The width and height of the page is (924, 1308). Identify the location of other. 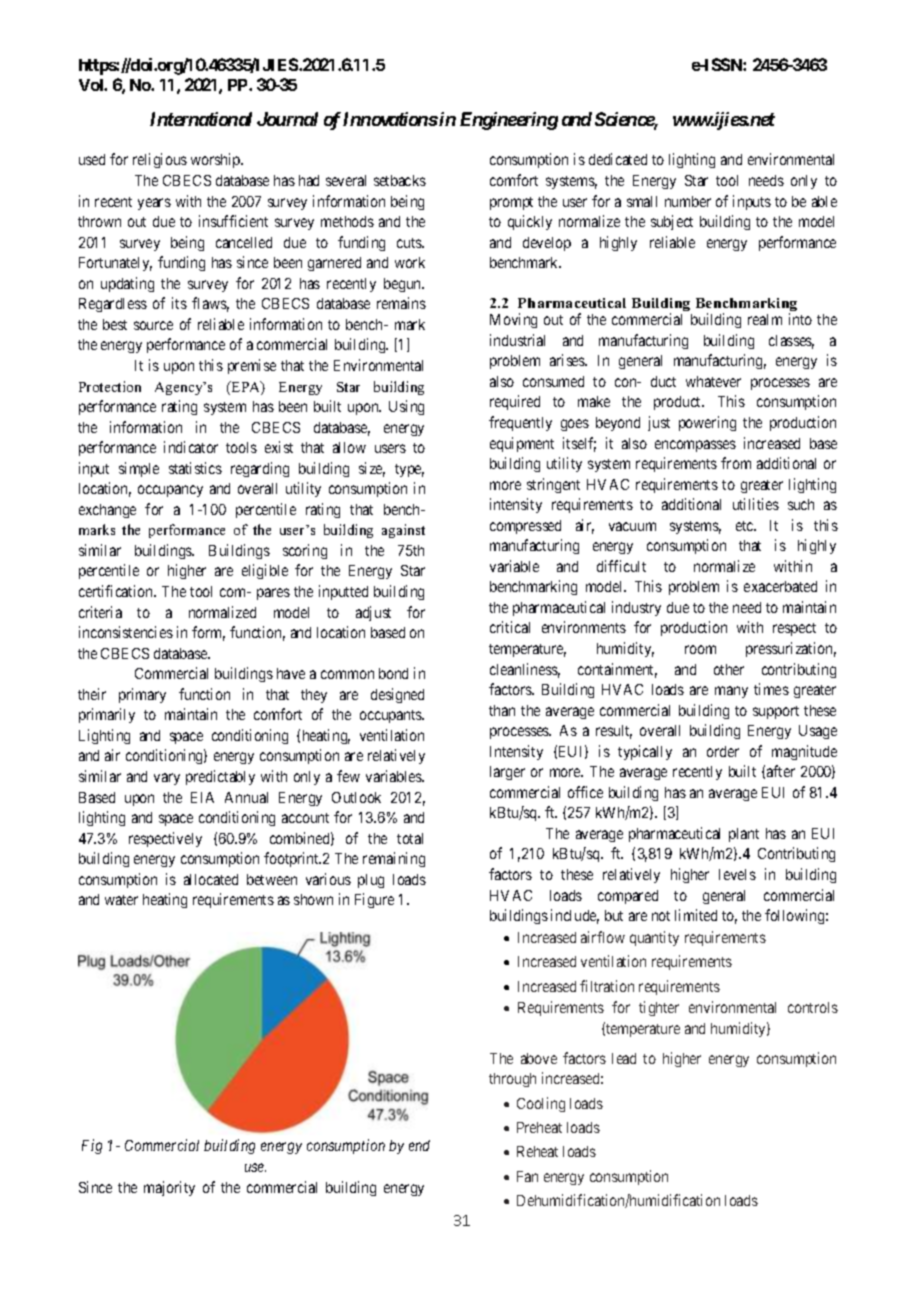
(729, 669).
